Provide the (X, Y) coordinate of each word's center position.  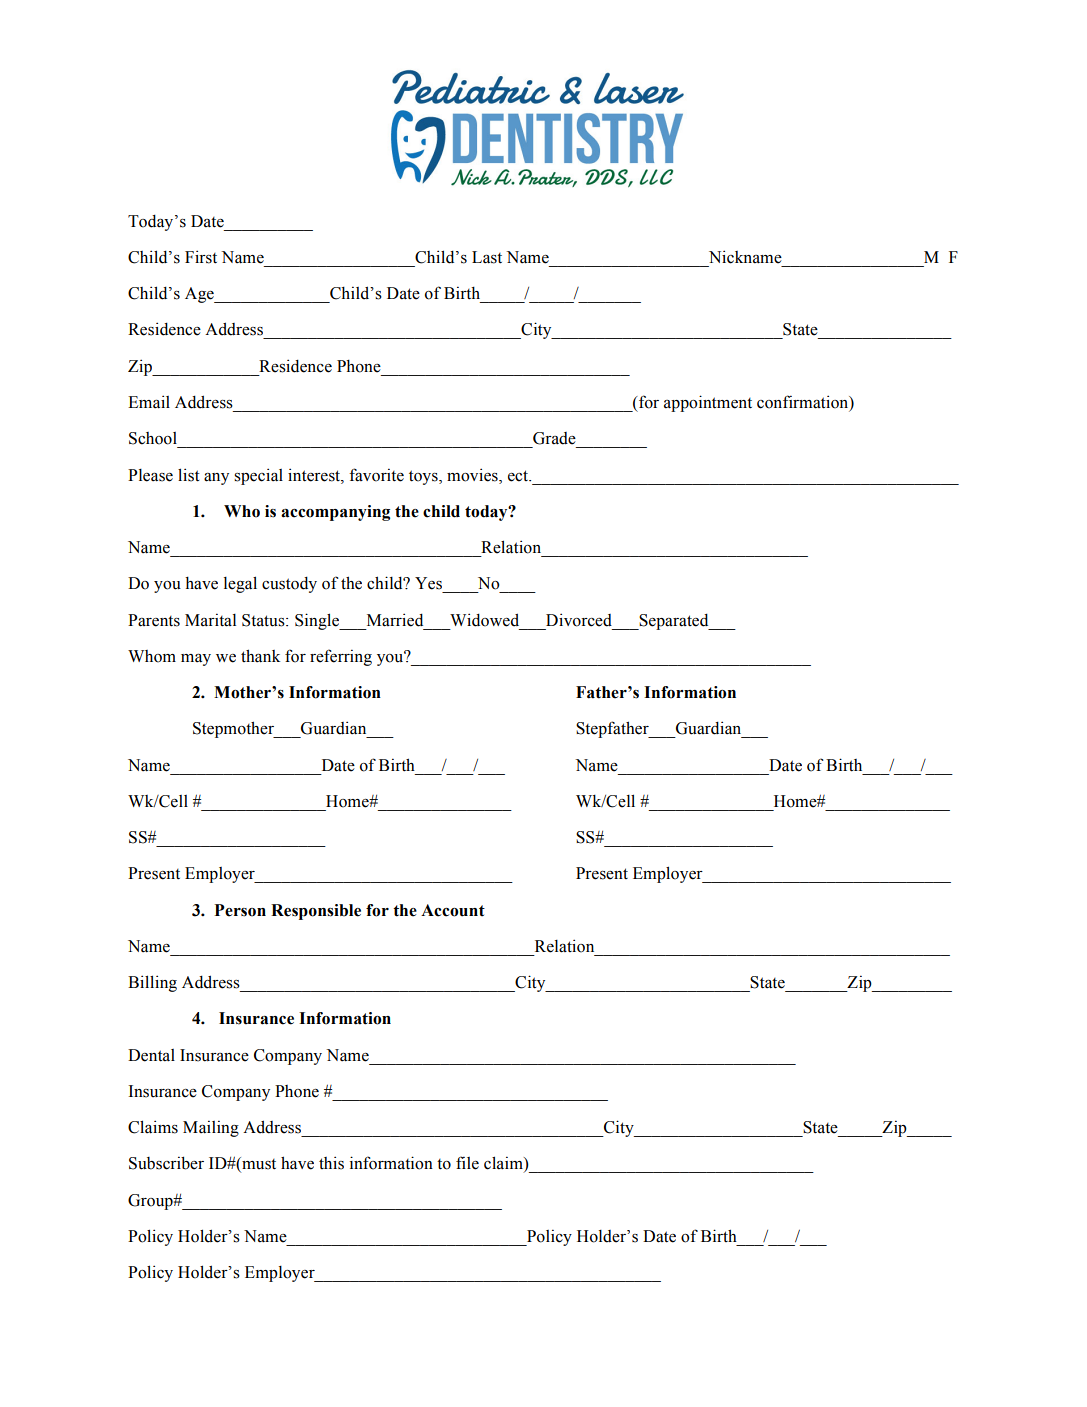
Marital (210, 620)
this (331, 1163)
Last (487, 257)
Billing (152, 983)
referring (341, 657)
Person (240, 910)
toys (424, 477)
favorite (376, 475)
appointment (708, 403)
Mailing (211, 1128)
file (467, 1163)
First (201, 257)
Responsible (316, 912)
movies (473, 475)
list (189, 475)
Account (453, 910)
